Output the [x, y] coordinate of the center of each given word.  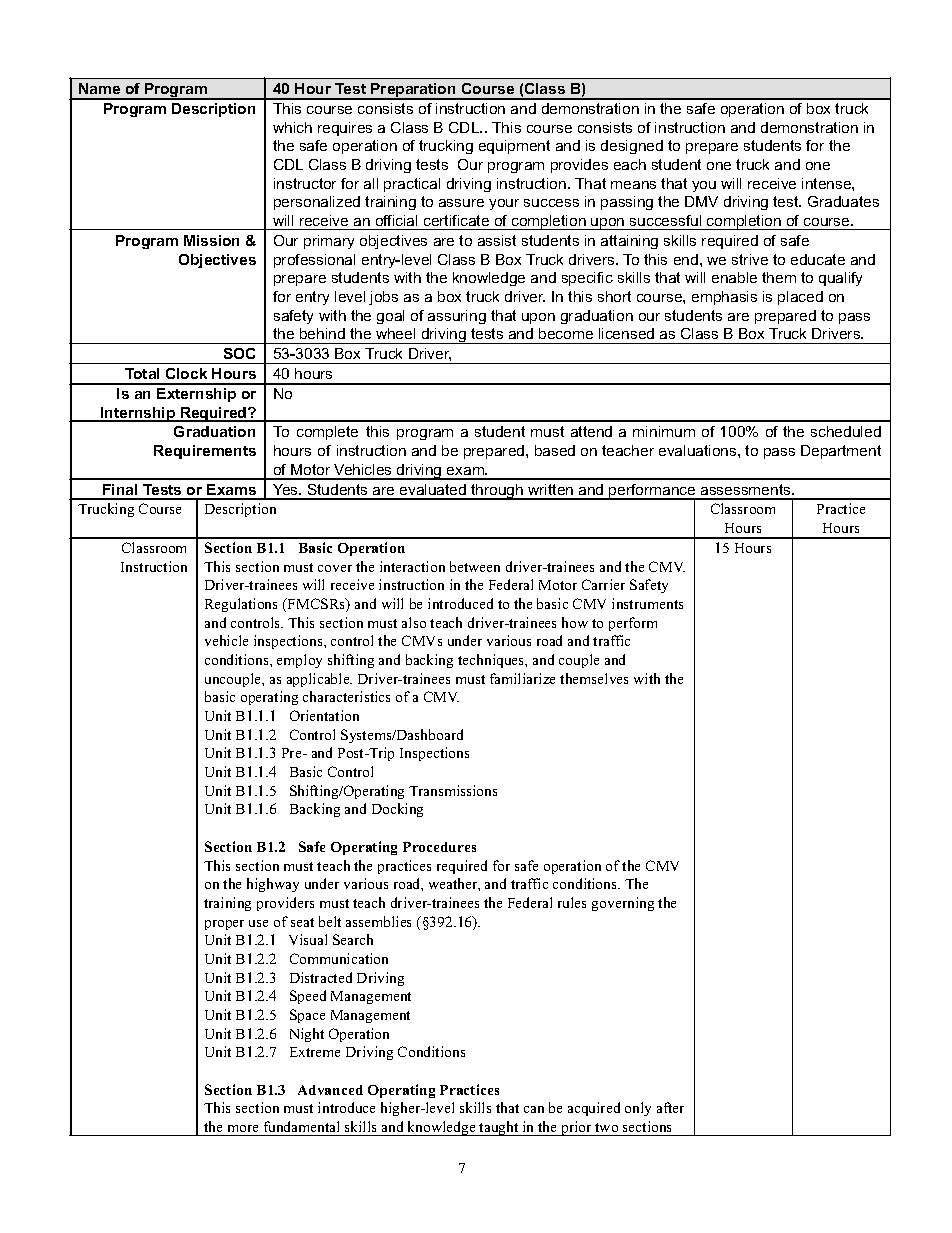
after [670, 1107]
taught [499, 1128]
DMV [701, 201]
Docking [397, 810]
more [243, 1128]
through [497, 492]
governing [623, 904]
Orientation [324, 715]
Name [99, 88]
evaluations [699, 450]
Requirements [205, 452]
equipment [514, 147]
